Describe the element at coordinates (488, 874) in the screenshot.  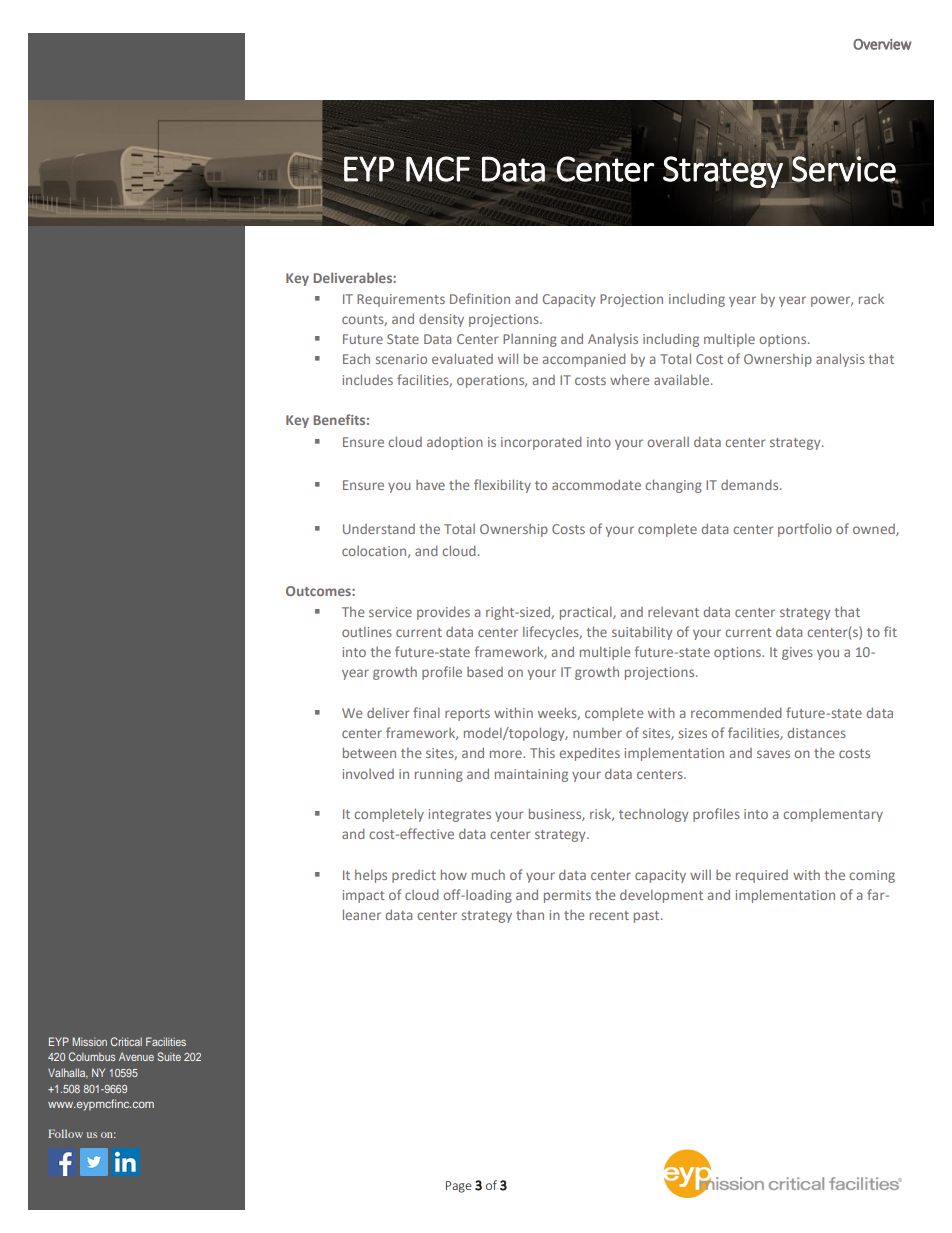
I see `much` at that location.
